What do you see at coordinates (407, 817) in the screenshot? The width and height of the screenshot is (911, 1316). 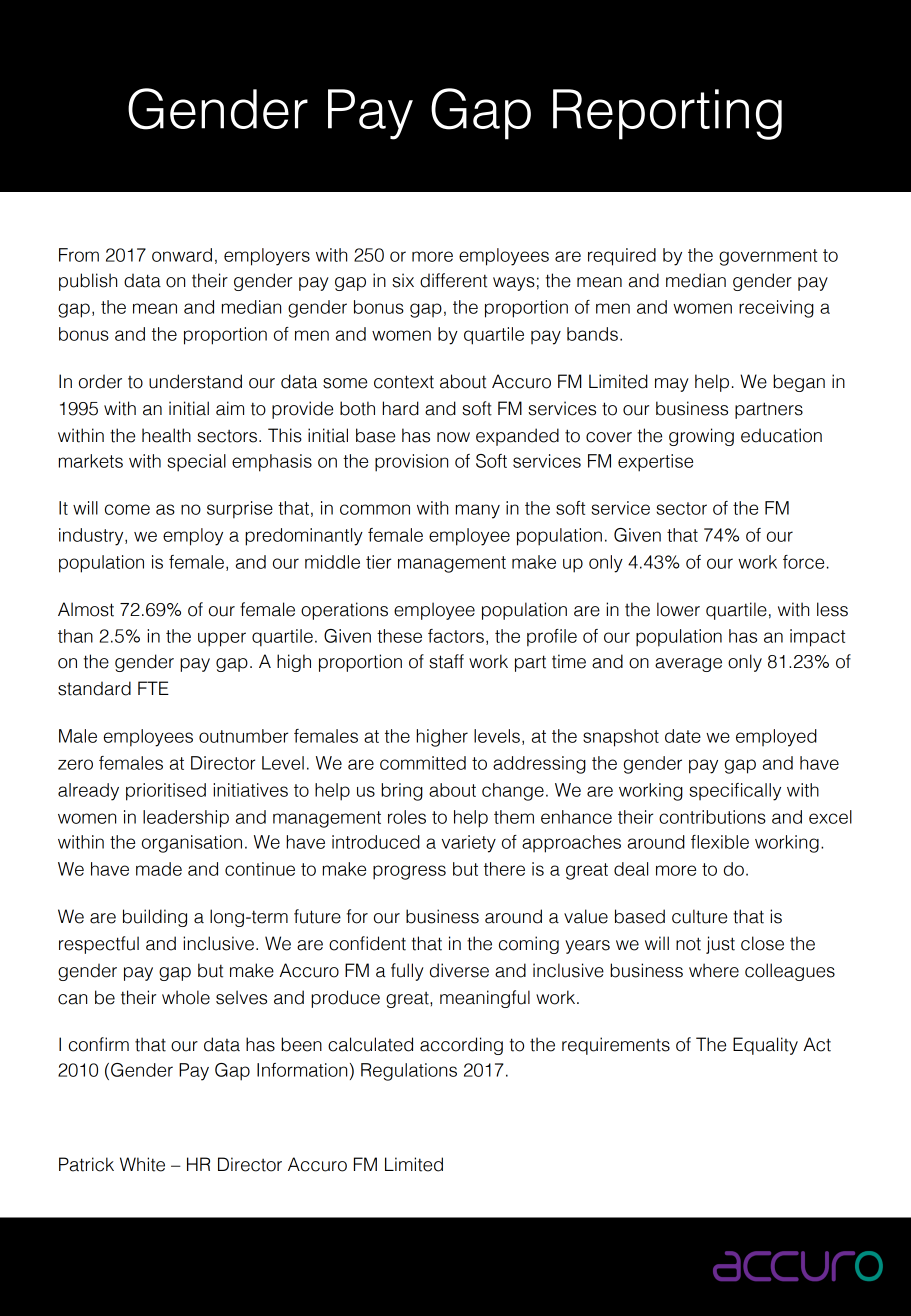 I see `roles` at bounding box center [407, 817].
